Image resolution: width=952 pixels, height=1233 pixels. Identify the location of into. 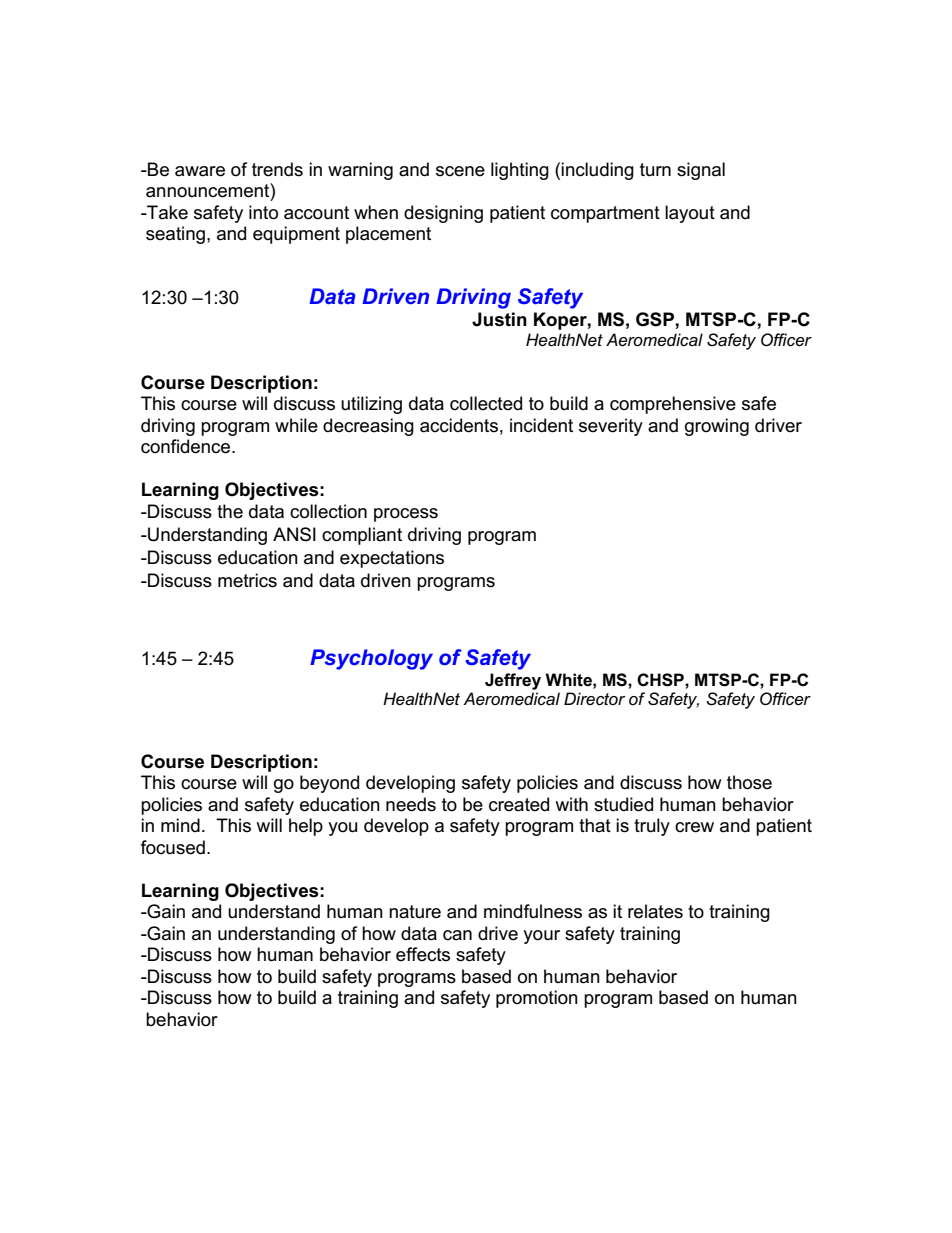
(263, 212).
